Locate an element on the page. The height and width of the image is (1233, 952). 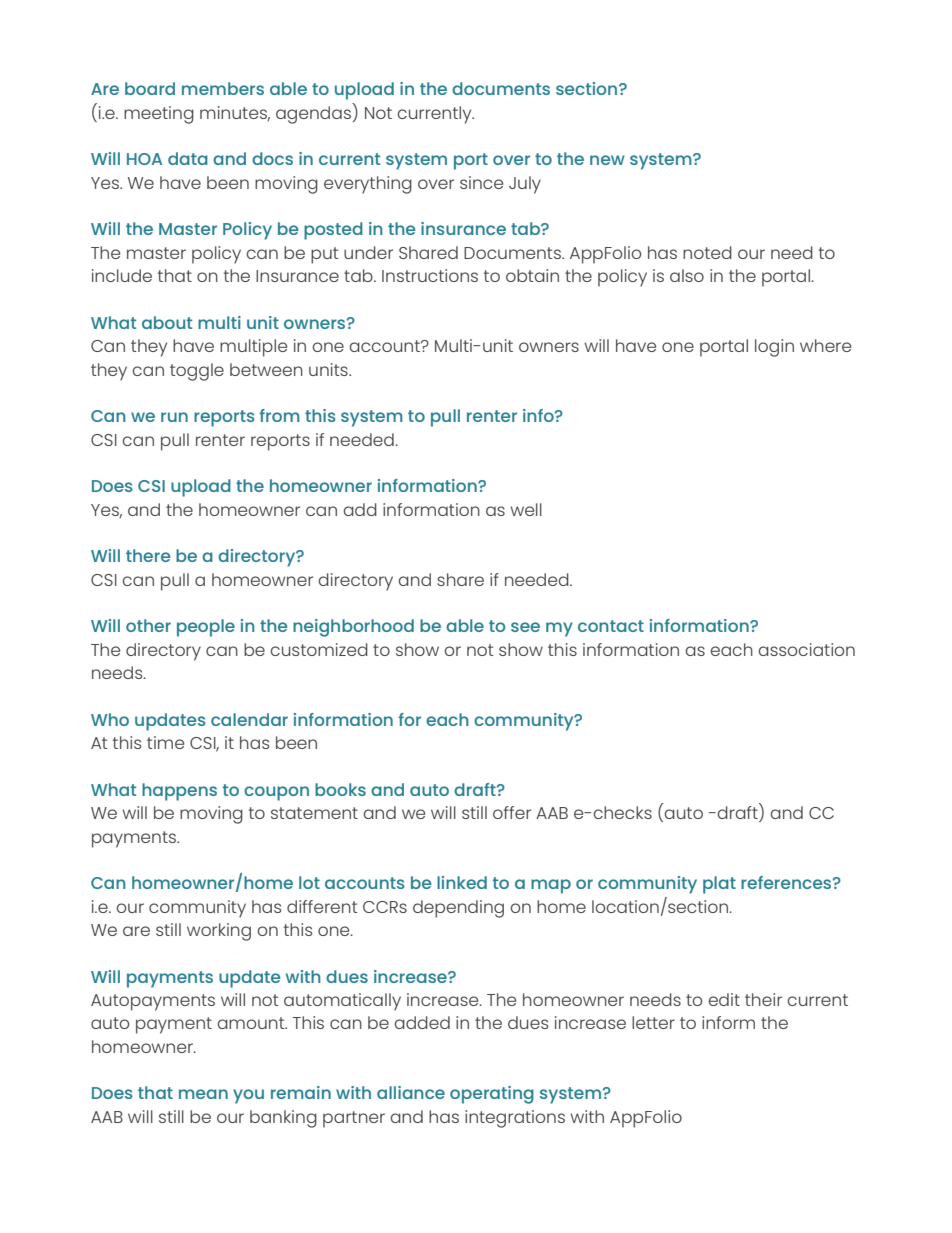
association is located at coordinates (807, 649).
